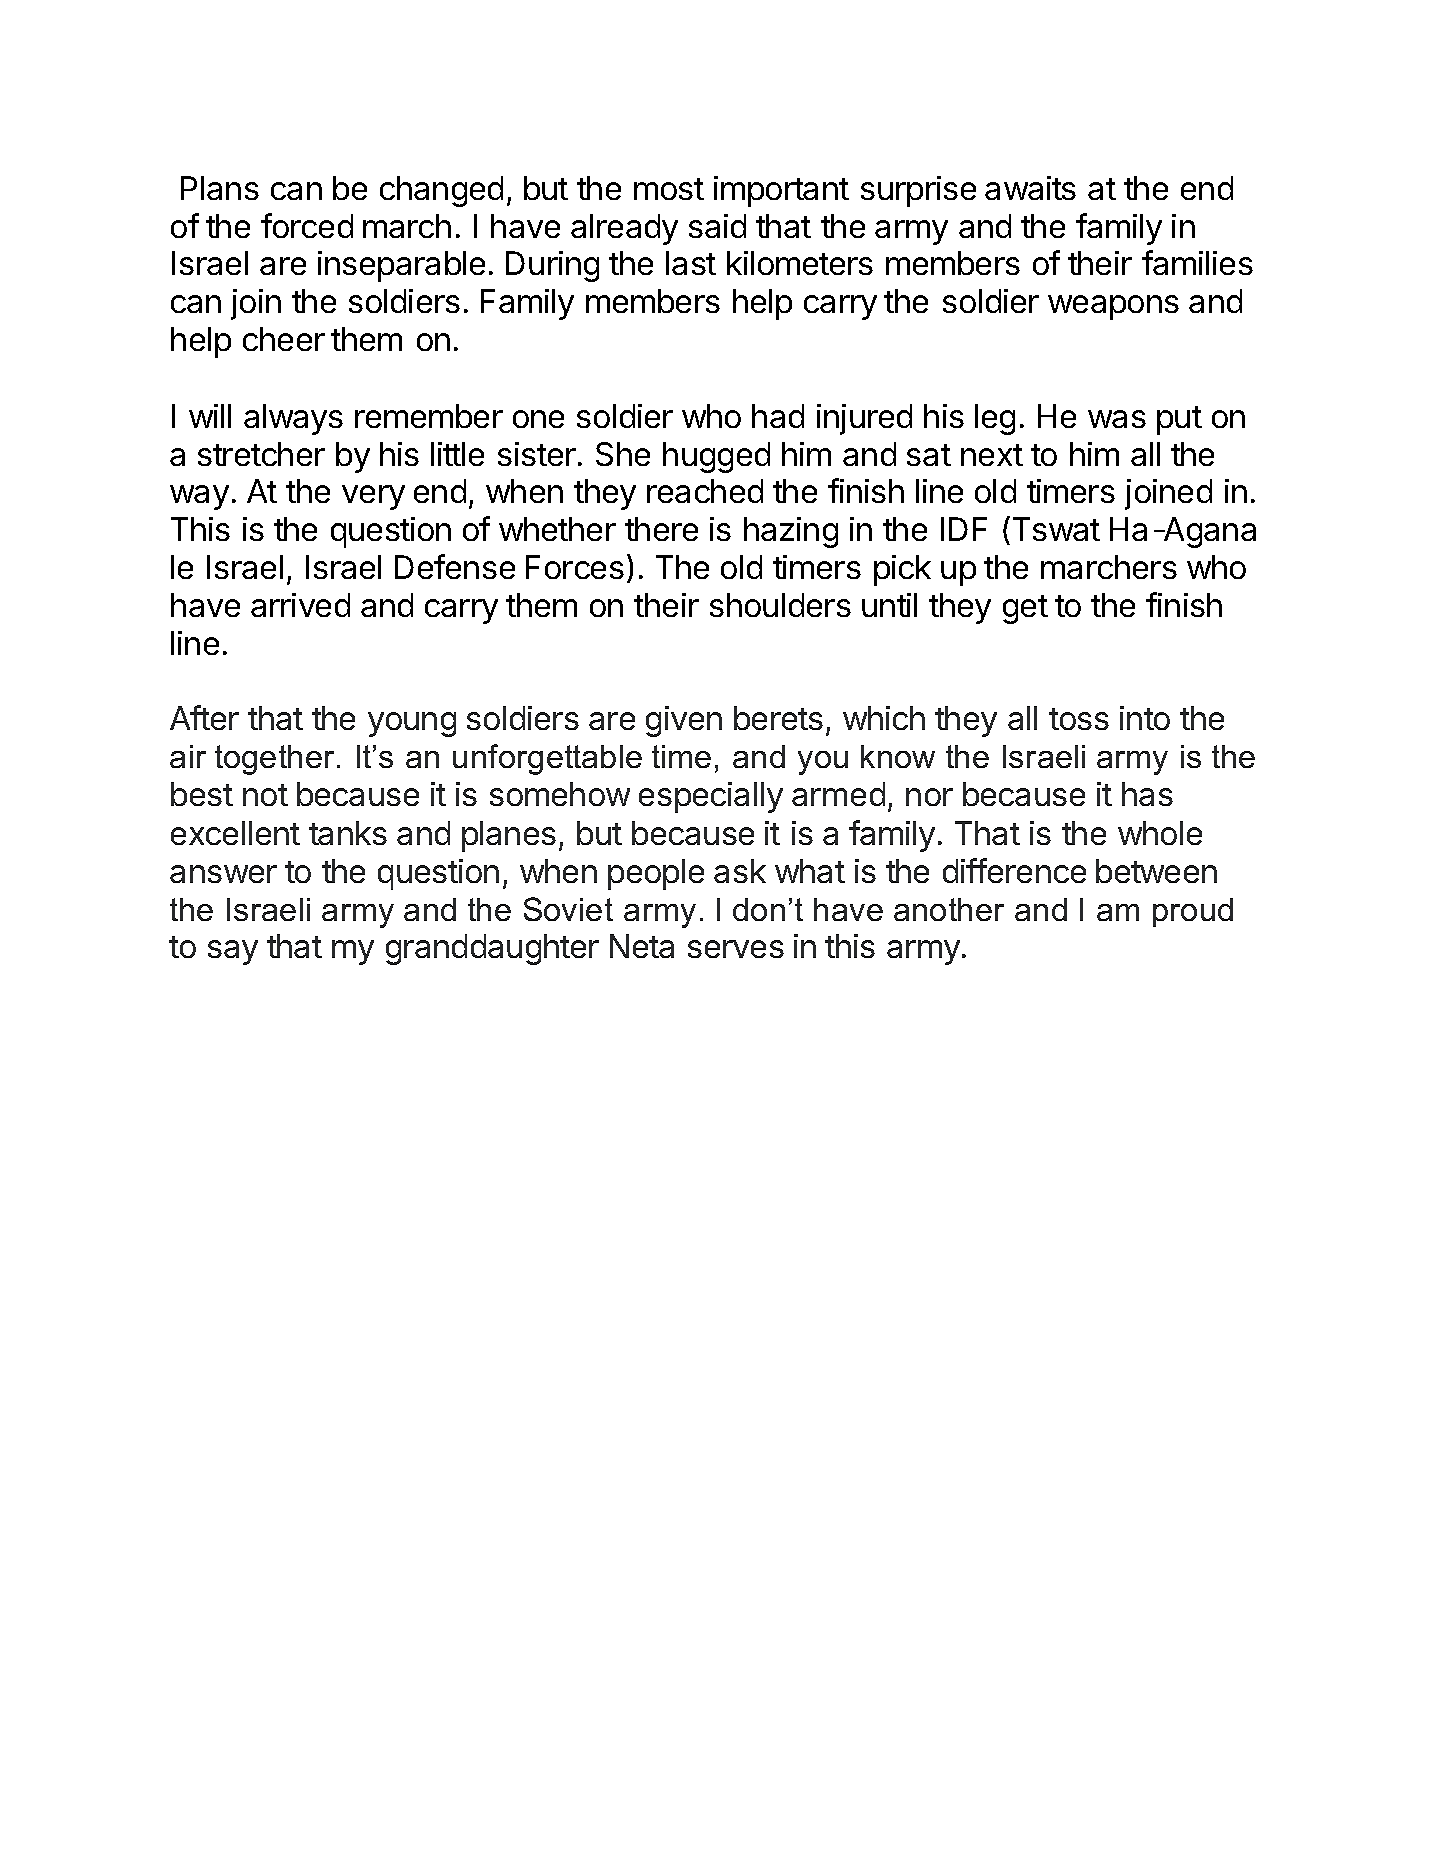 The image size is (1441, 1864). What do you see at coordinates (1193, 912) in the screenshot?
I see `proud` at bounding box center [1193, 912].
